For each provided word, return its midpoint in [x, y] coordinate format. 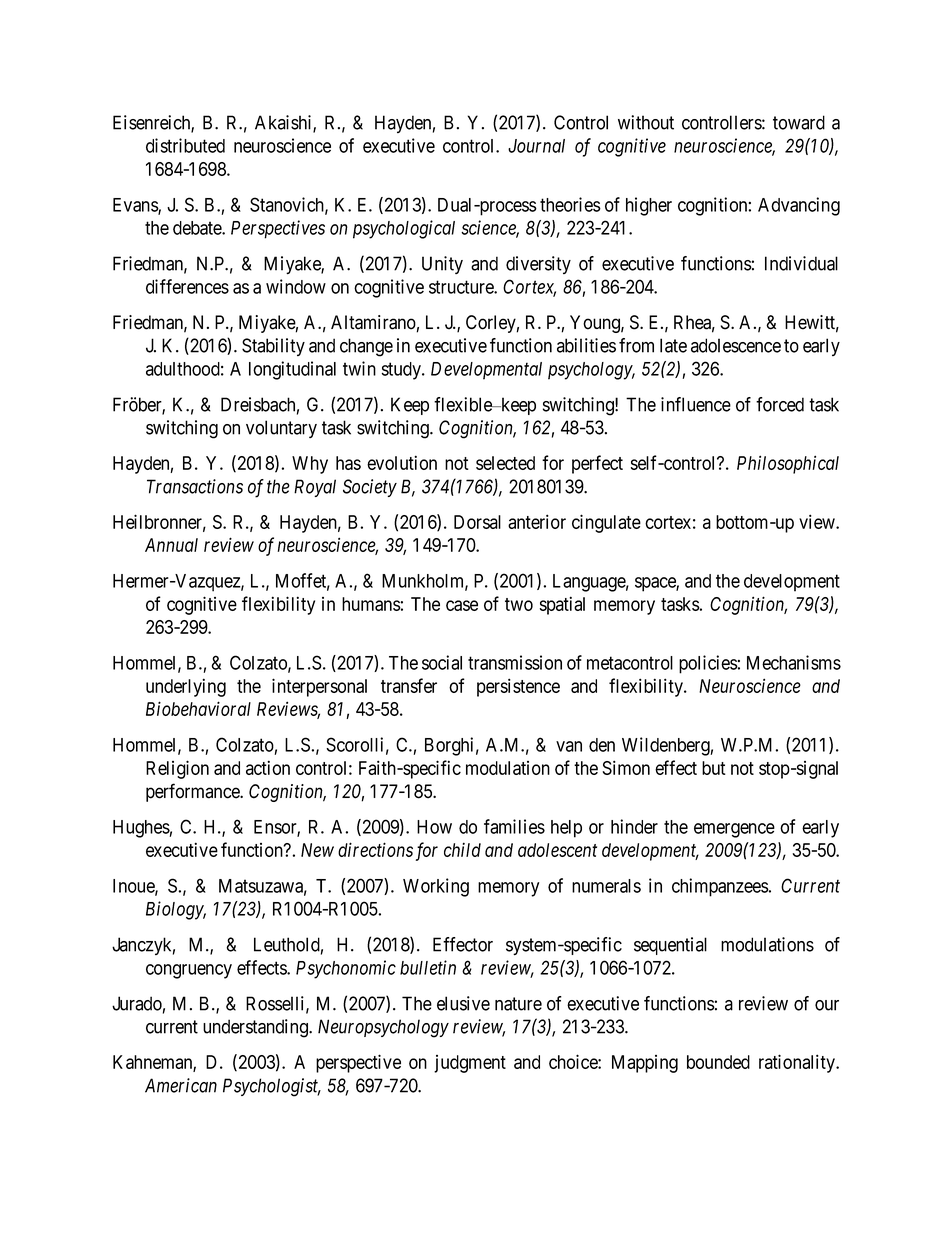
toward [799, 122]
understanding [256, 1028]
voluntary [281, 429]
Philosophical [788, 464]
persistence [518, 687]
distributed [185, 145]
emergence [734, 830]
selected [505, 463]
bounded [718, 1062]
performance [193, 792]
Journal [536, 146]
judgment [470, 1064]
